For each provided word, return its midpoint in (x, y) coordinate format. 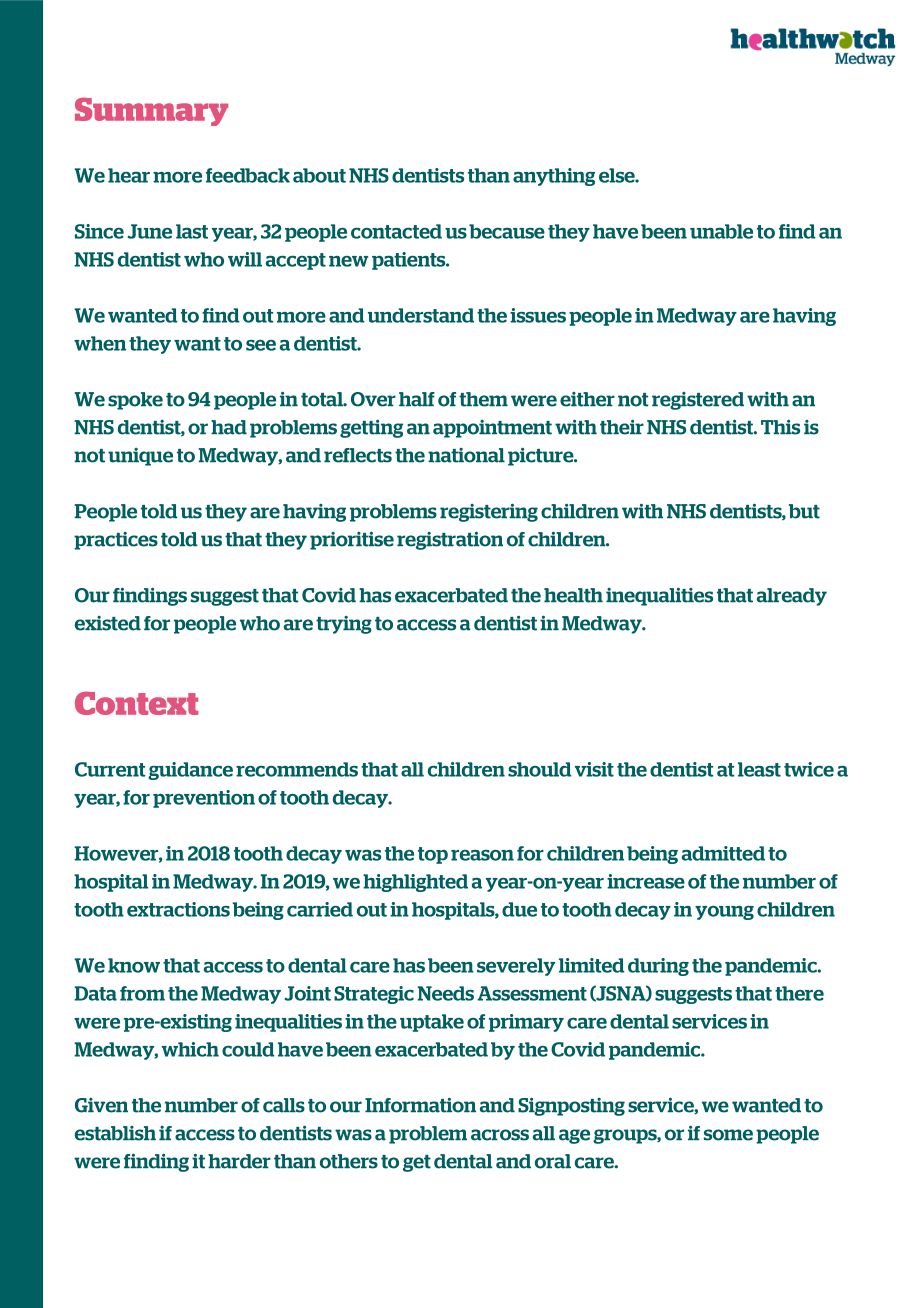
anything (554, 177)
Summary (151, 111)
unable (721, 231)
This (780, 427)
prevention (204, 799)
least (759, 769)
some (728, 1135)
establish (115, 1133)
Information (420, 1105)
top (433, 855)
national (466, 455)
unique (140, 457)
